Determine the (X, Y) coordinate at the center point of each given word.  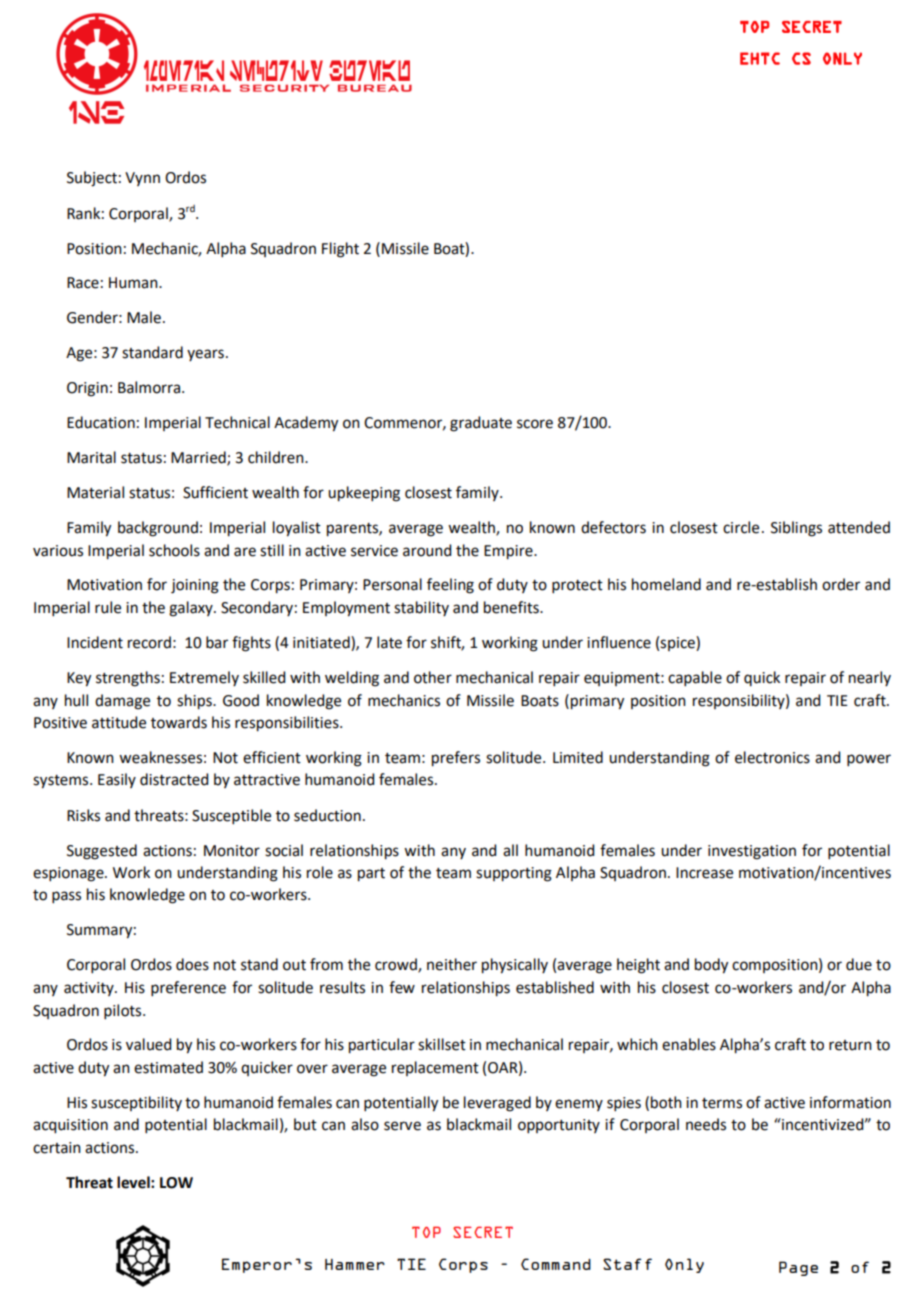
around (427, 550)
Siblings (796, 529)
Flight (340, 250)
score (535, 424)
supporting (514, 874)
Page (798, 1268)
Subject (92, 179)
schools (174, 550)
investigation (752, 852)
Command (556, 1264)
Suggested (102, 852)
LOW (176, 1183)
